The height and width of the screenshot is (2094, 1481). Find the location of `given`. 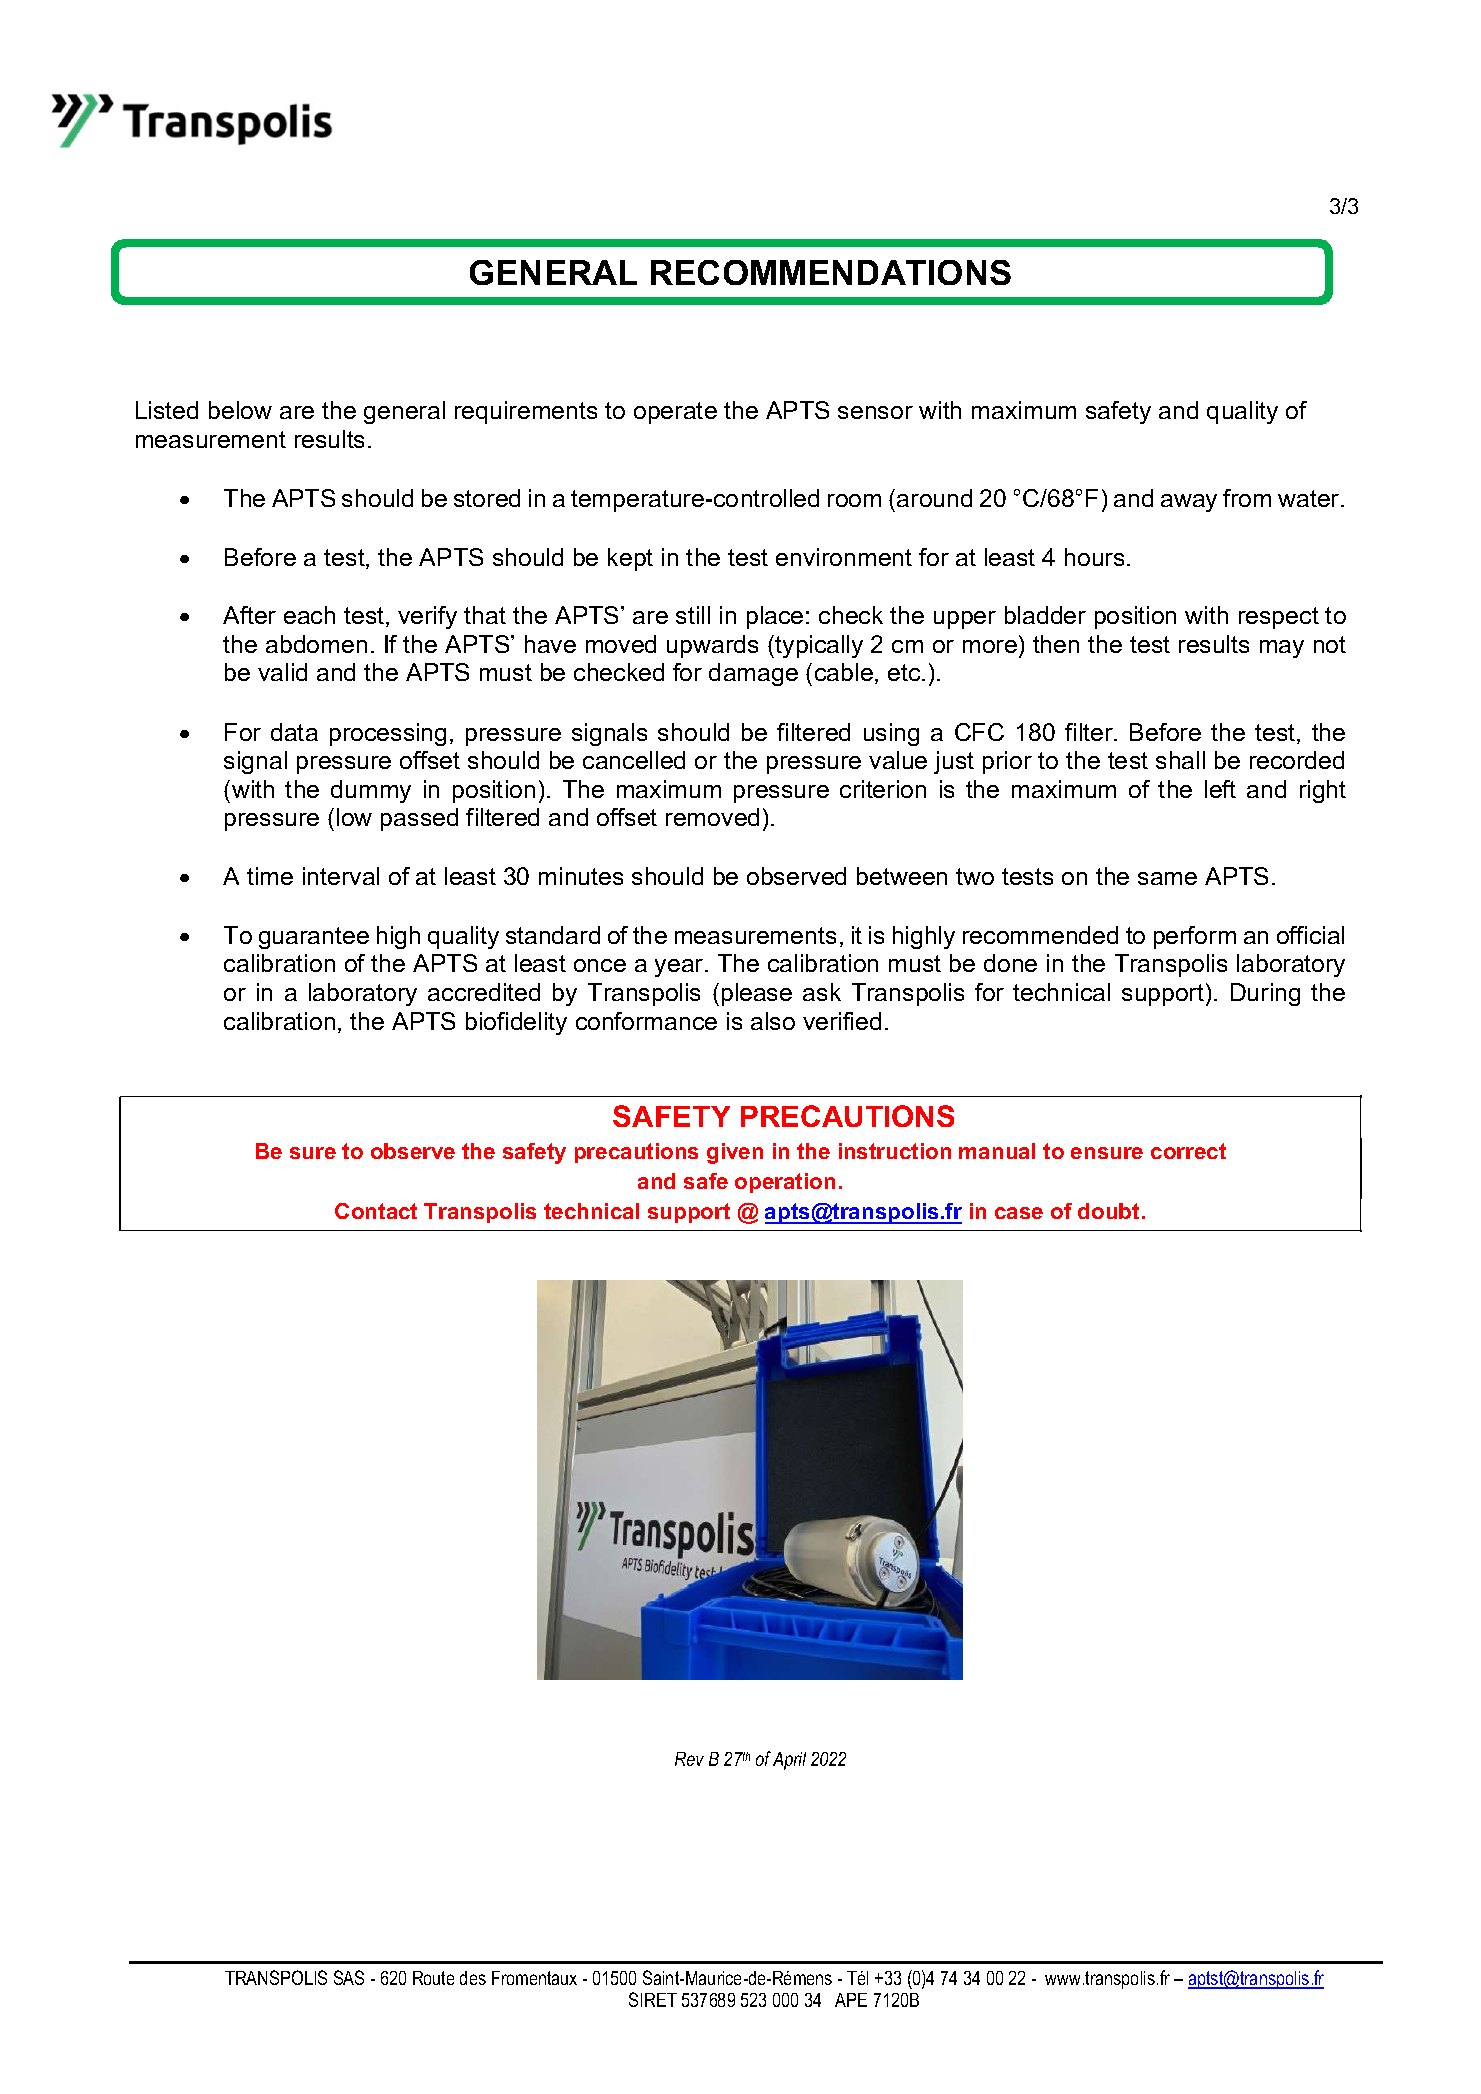

given is located at coordinates (735, 1153).
